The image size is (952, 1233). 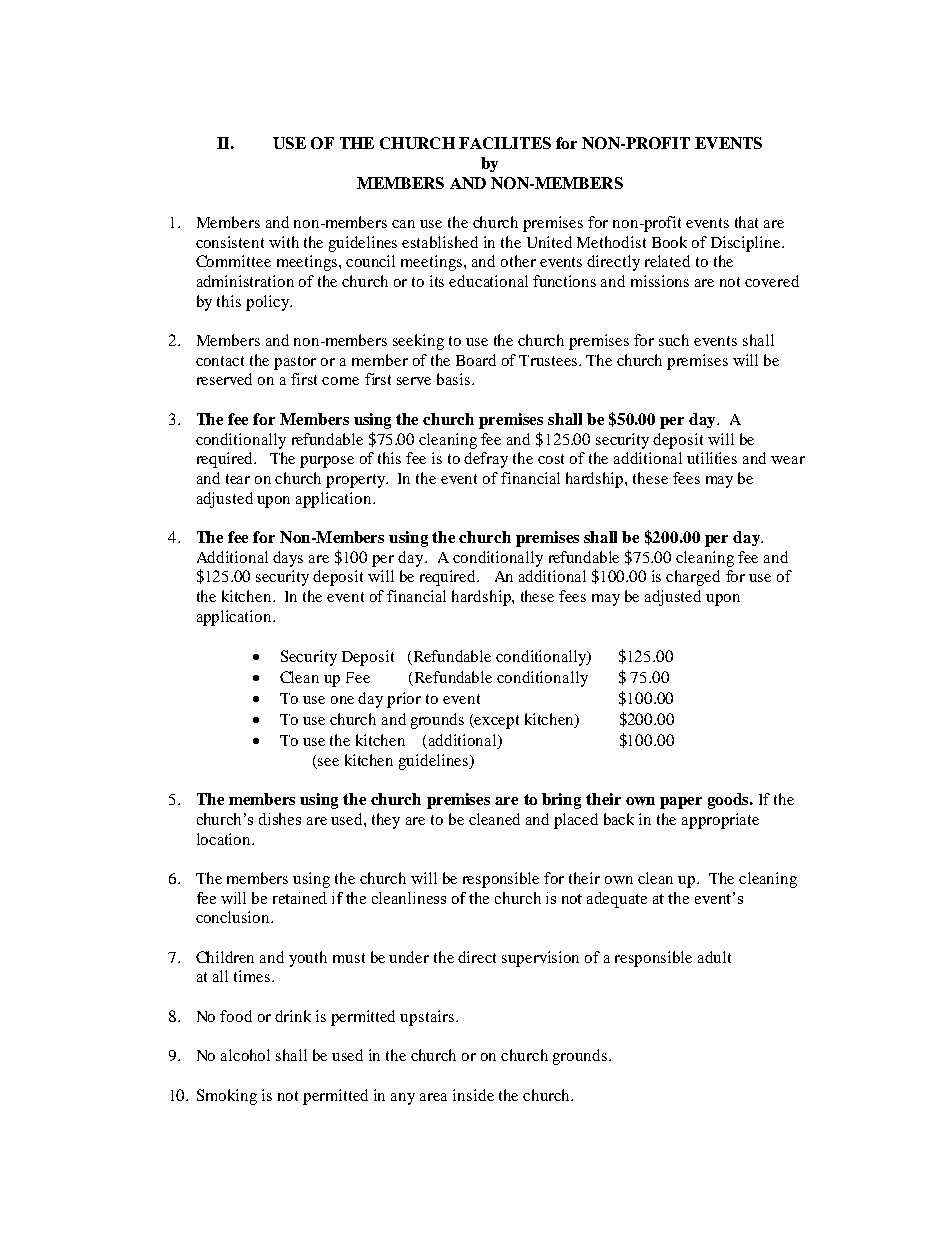 What do you see at coordinates (561, 801) in the screenshot?
I see `bring` at bounding box center [561, 801].
